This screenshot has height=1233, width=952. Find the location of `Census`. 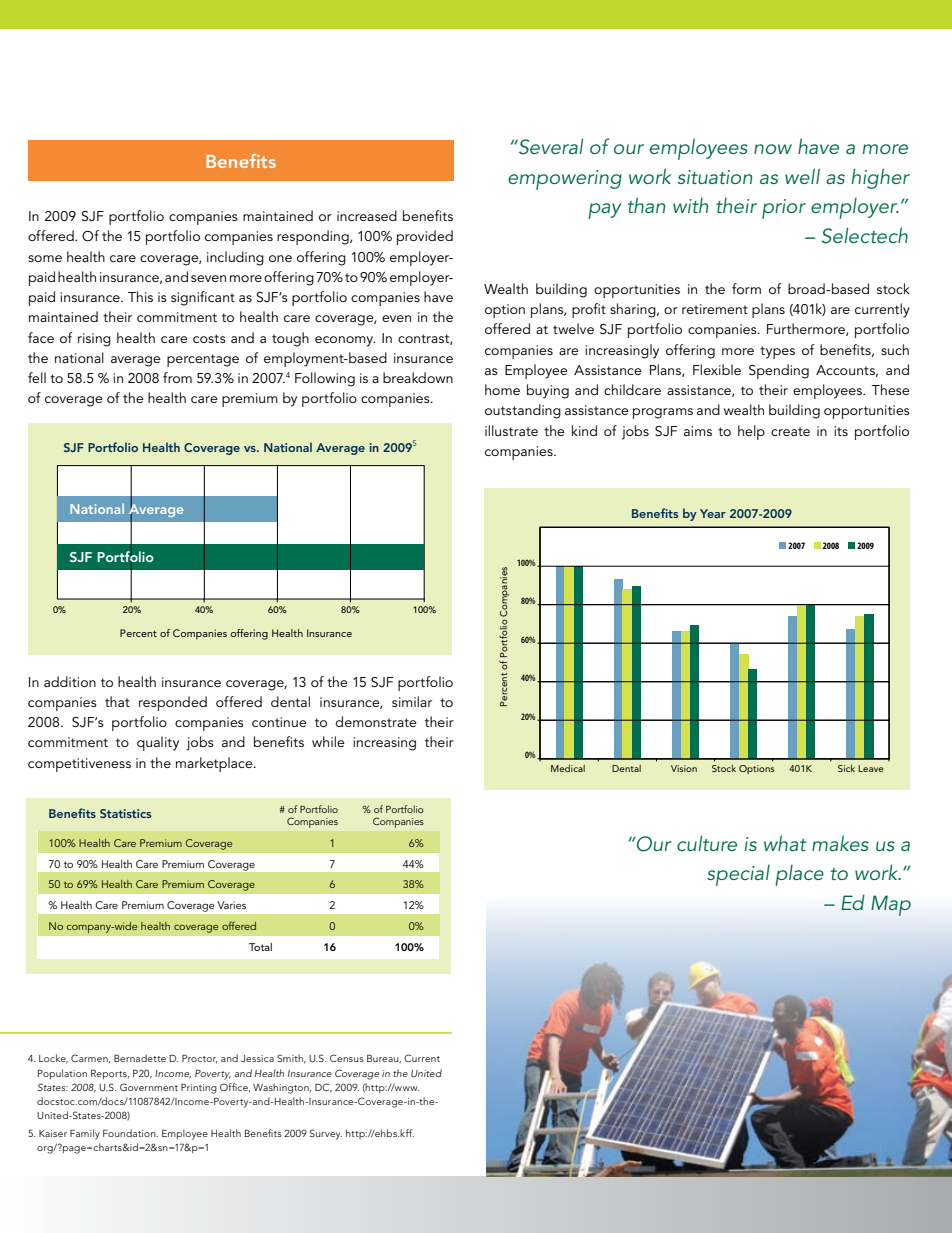

Census is located at coordinates (347, 1058).
